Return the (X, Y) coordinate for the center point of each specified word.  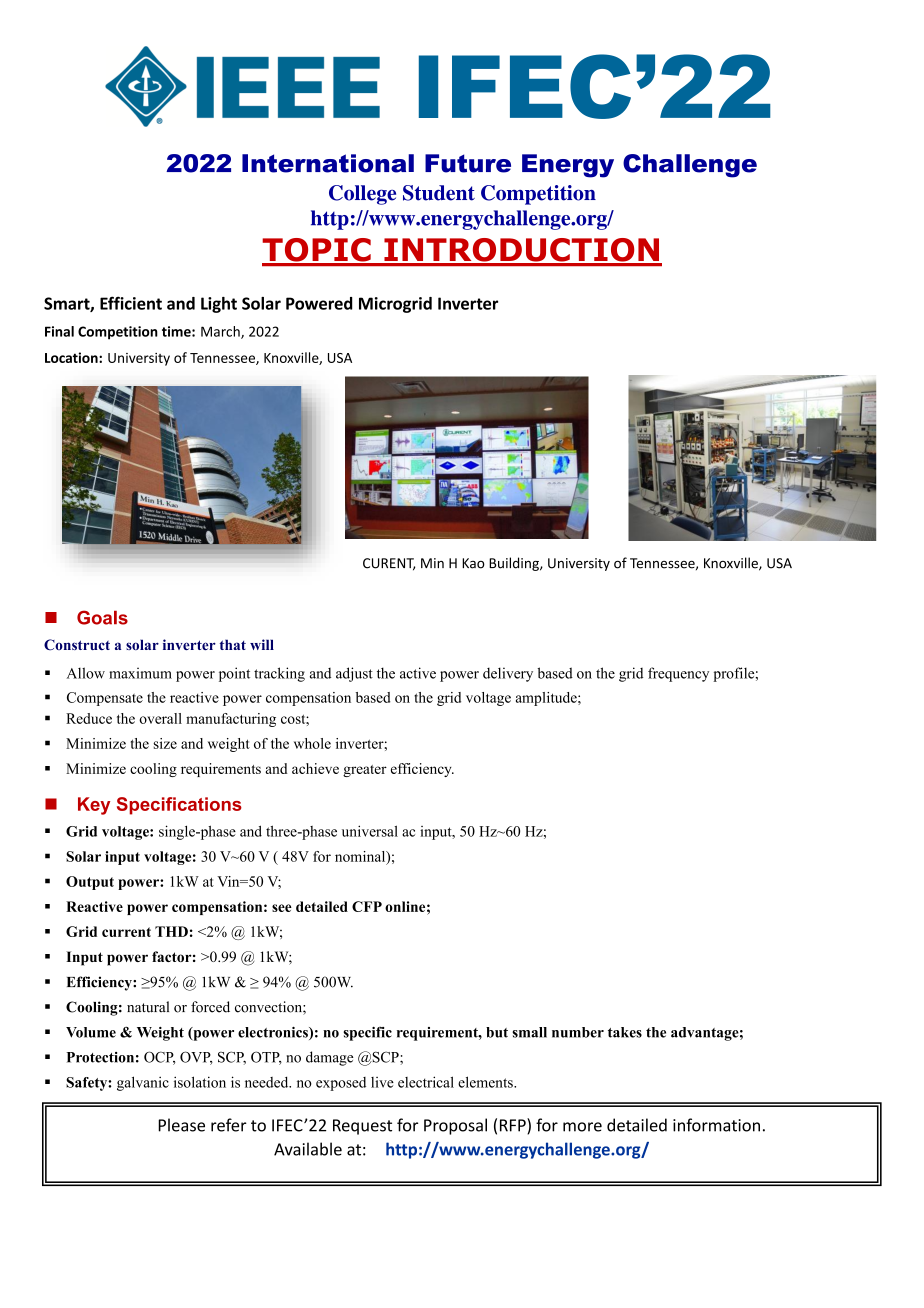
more (582, 1127)
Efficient (131, 303)
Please (181, 1125)
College (362, 195)
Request (362, 1127)
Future (468, 163)
